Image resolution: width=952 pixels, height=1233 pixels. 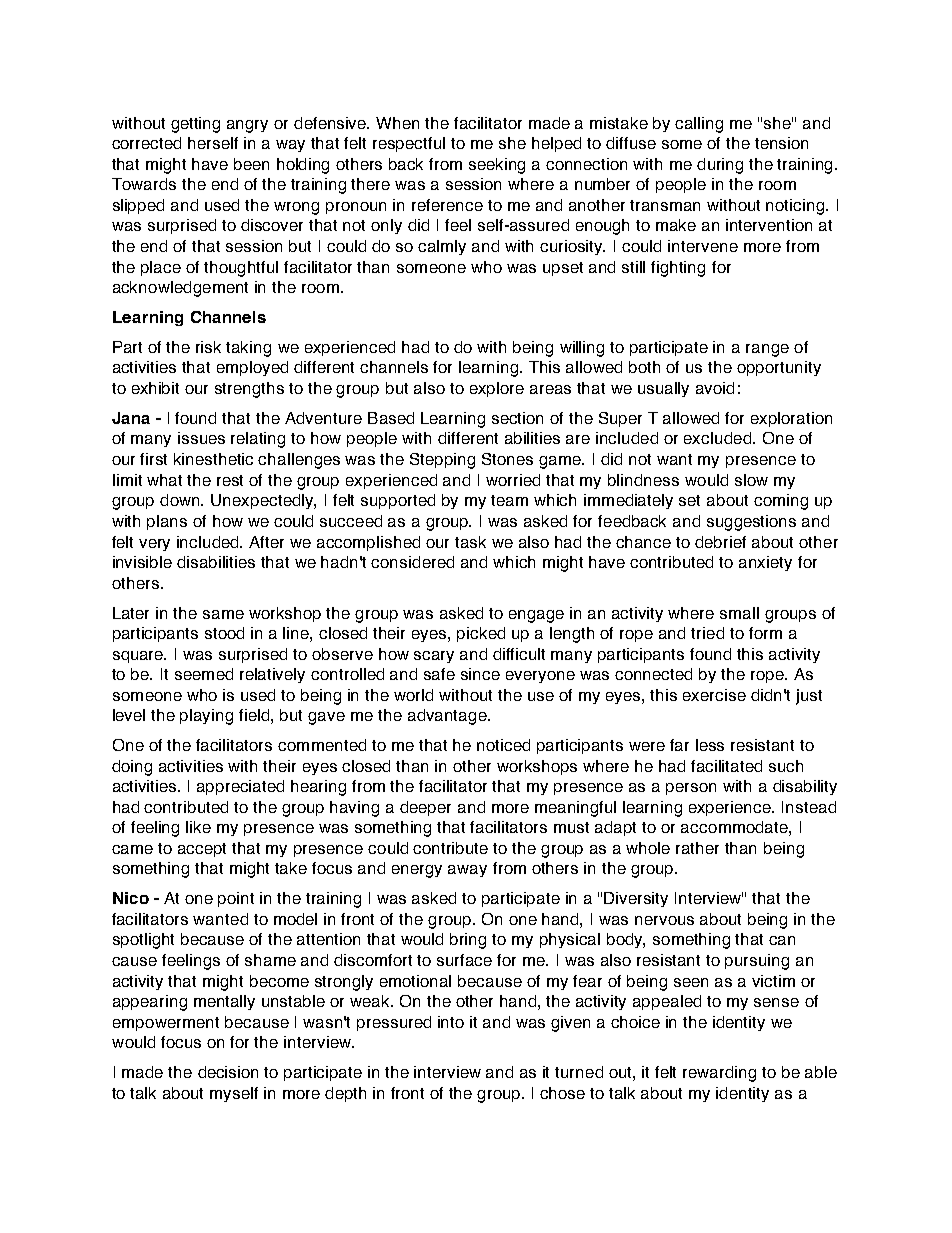 What do you see at coordinates (228, 1072) in the screenshot?
I see `decision` at bounding box center [228, 1072].
